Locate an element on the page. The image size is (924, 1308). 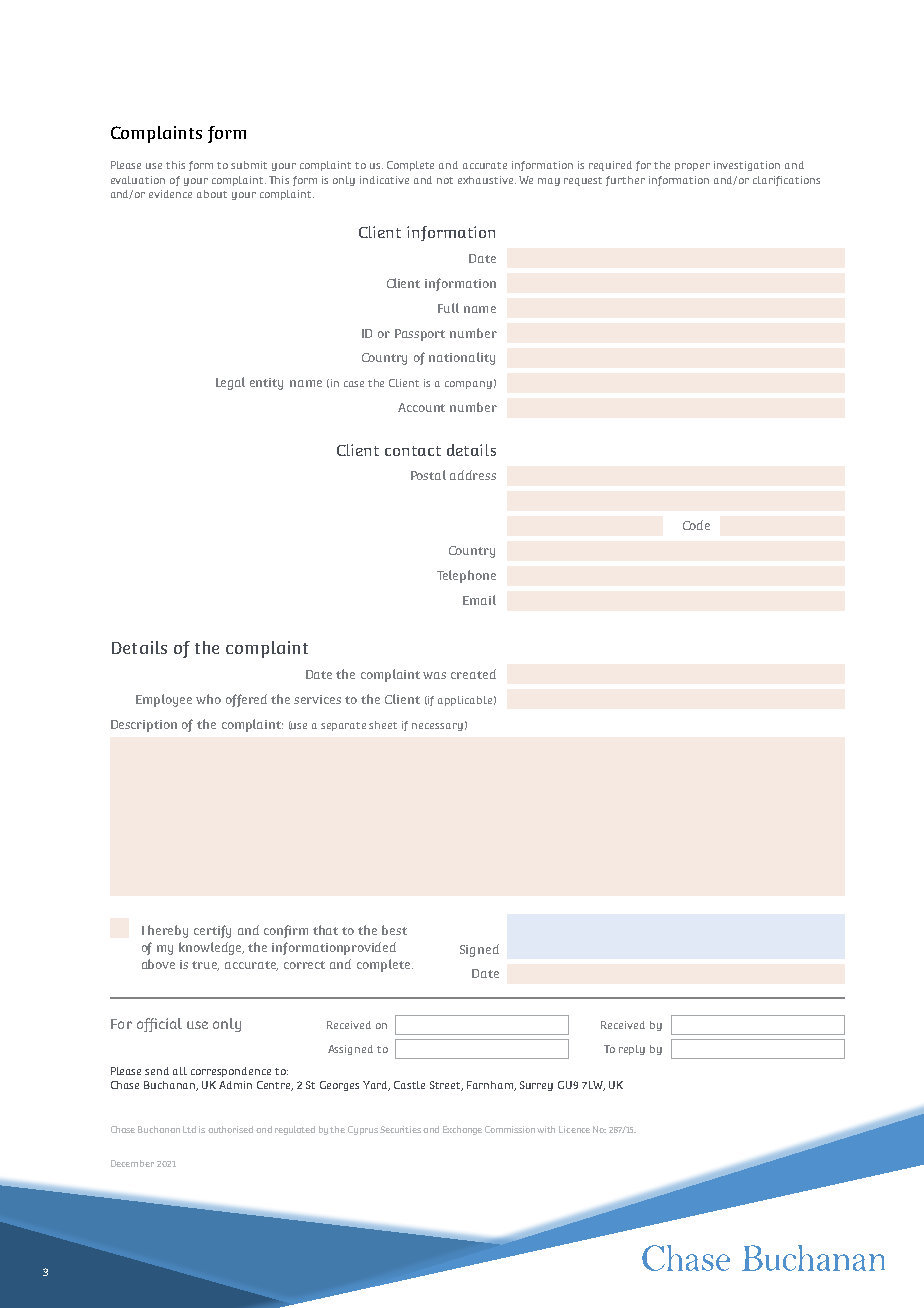
knowledge is located at coordinates (211, 948).
